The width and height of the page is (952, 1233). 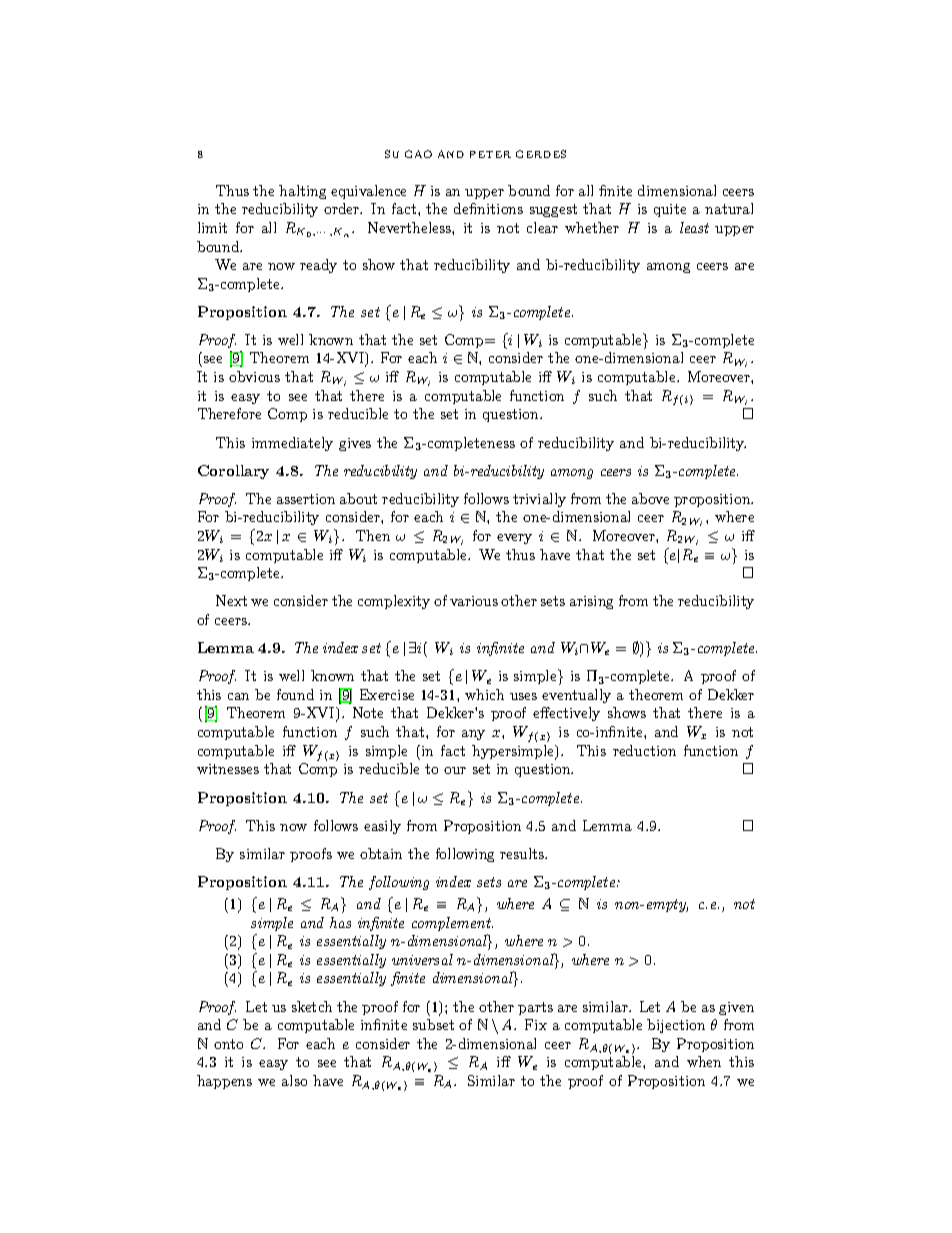 What do you see at coordinates (231, 600) in the page?
I see `Next` at bounding box center [231, 600].
